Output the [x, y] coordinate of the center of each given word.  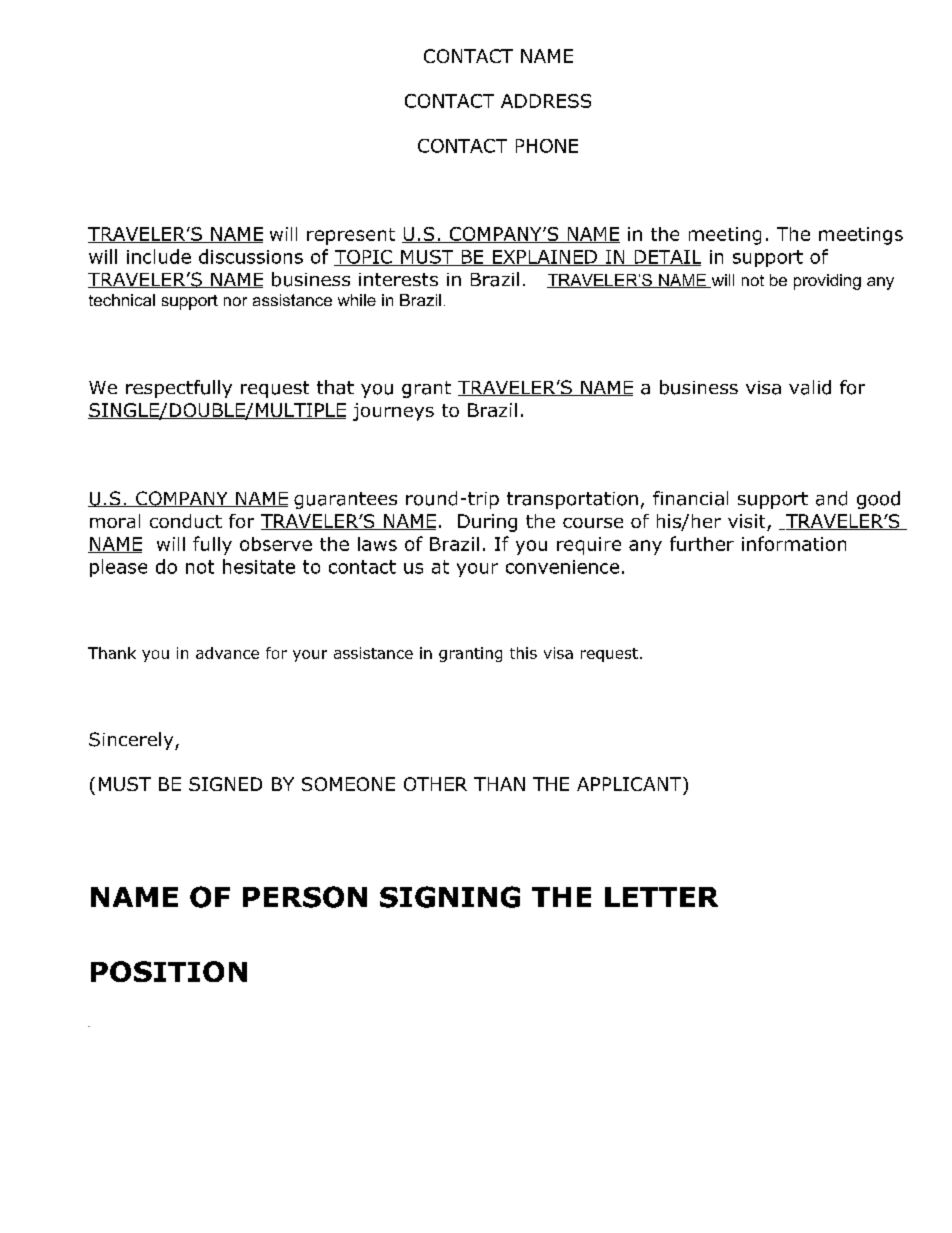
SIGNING [450, 897]
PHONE [547, 146]
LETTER [661, 897]
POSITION [169, 971]
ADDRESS [546, 101]
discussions [251, 256]
